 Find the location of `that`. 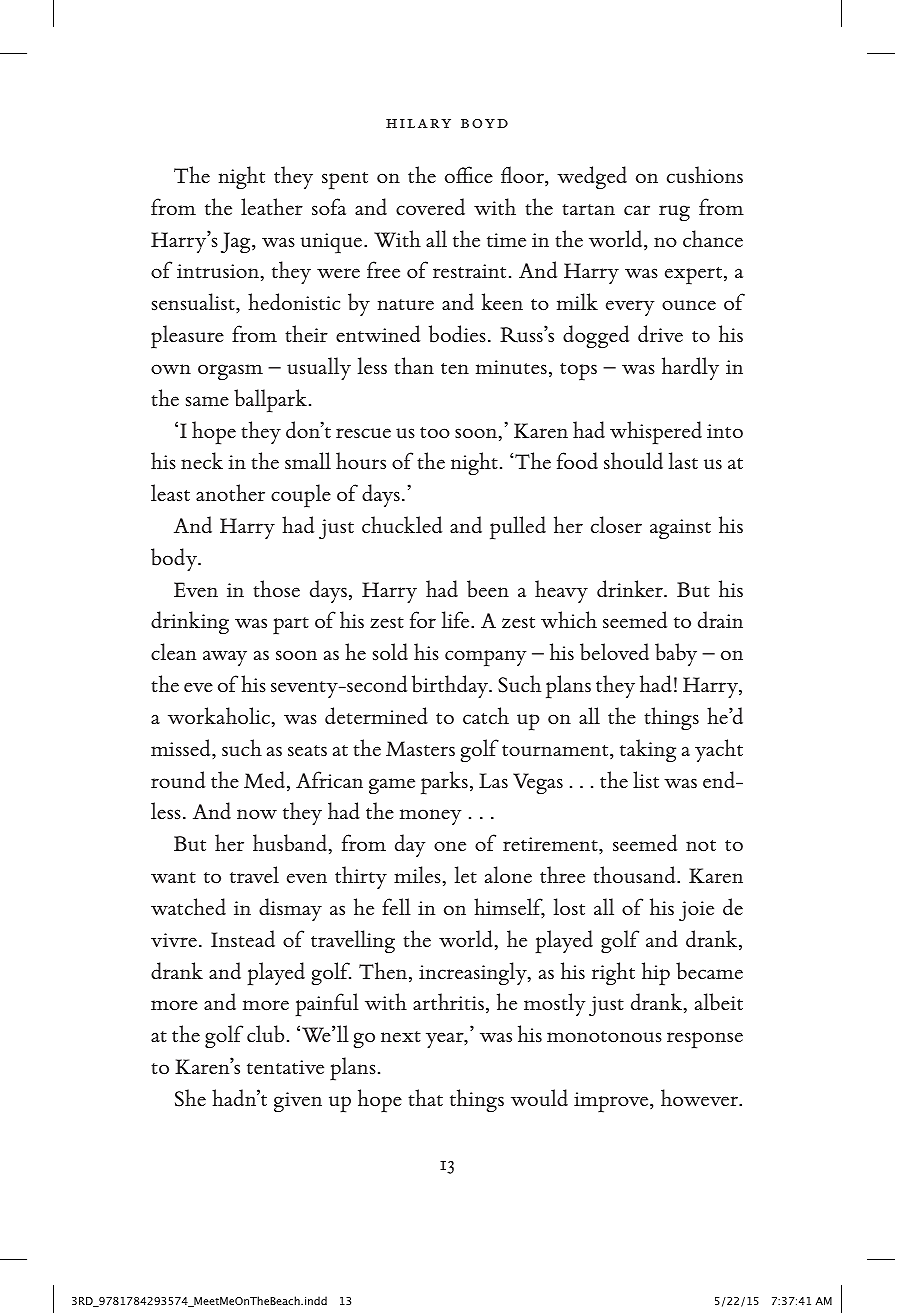

that is located at coordinates (425, 1097).
